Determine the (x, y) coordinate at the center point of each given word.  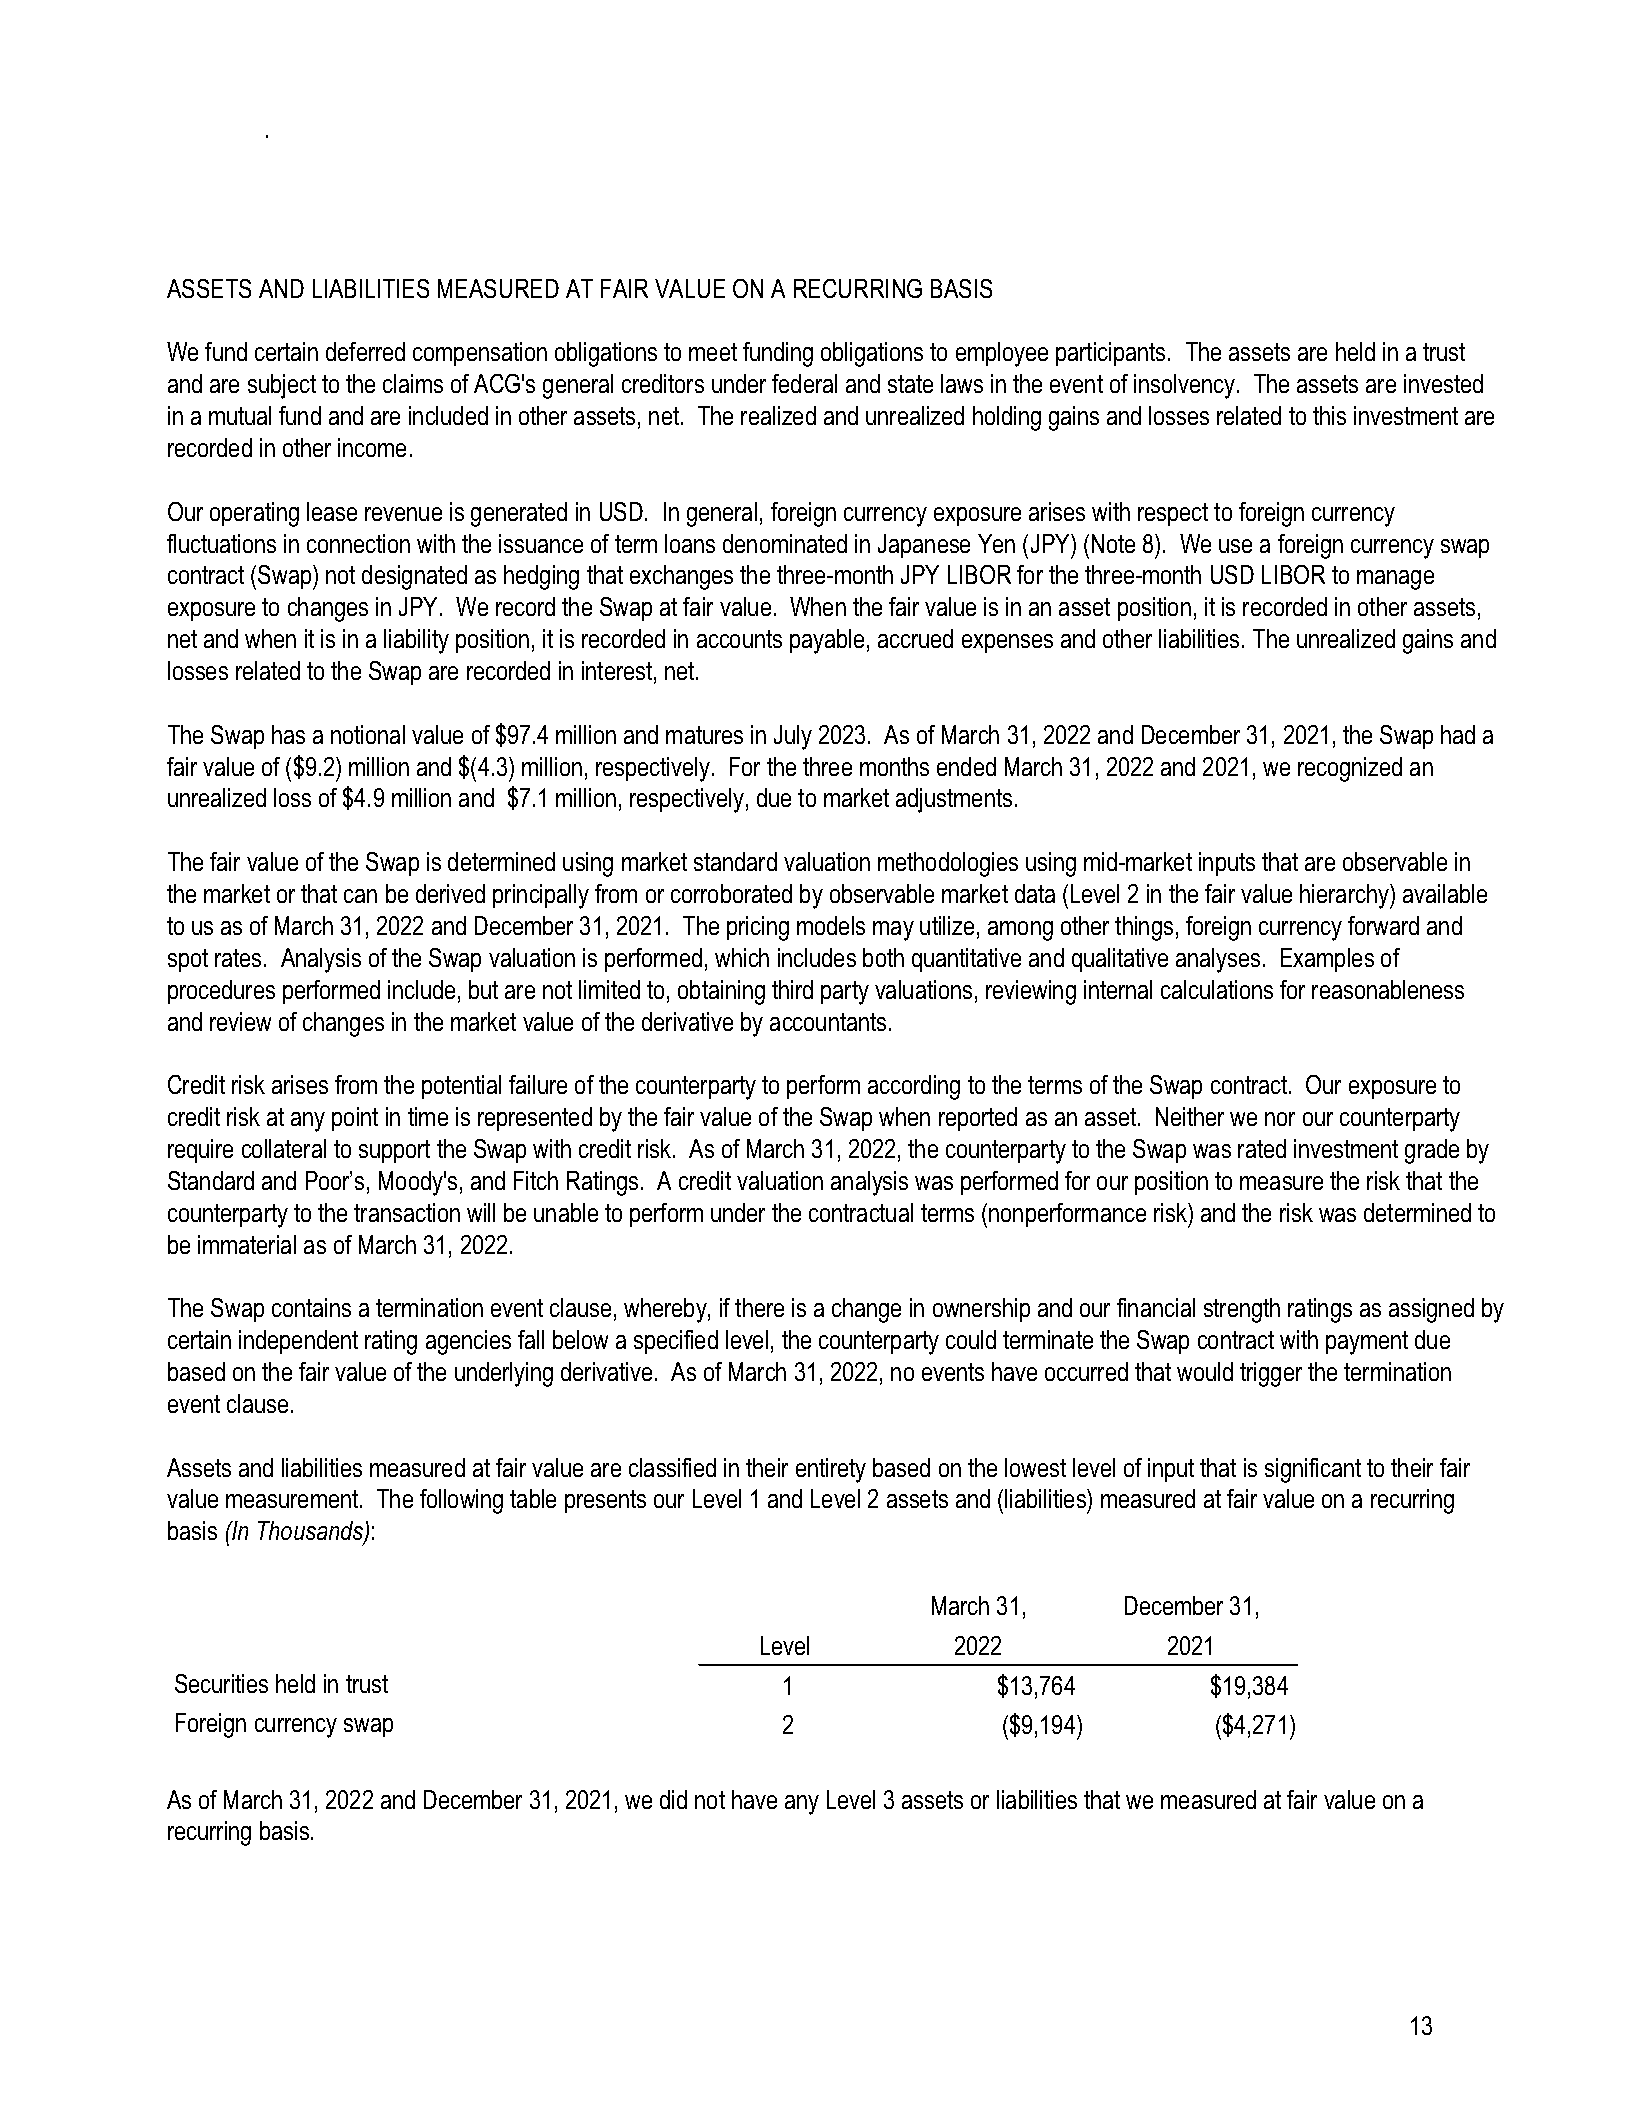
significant (1313, 1470)
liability (416, 641)
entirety (831, 1470)
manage (1395, 580)
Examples (1327, 960)
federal (804, 383)
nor (1280, 1119)
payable (827, 641)
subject (282, 386)
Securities (221, 1683)
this (1329, 415)
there (759, 1307)
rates (238, 958)
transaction (407, 1212)
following (461, 1501)
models (831, 925)
